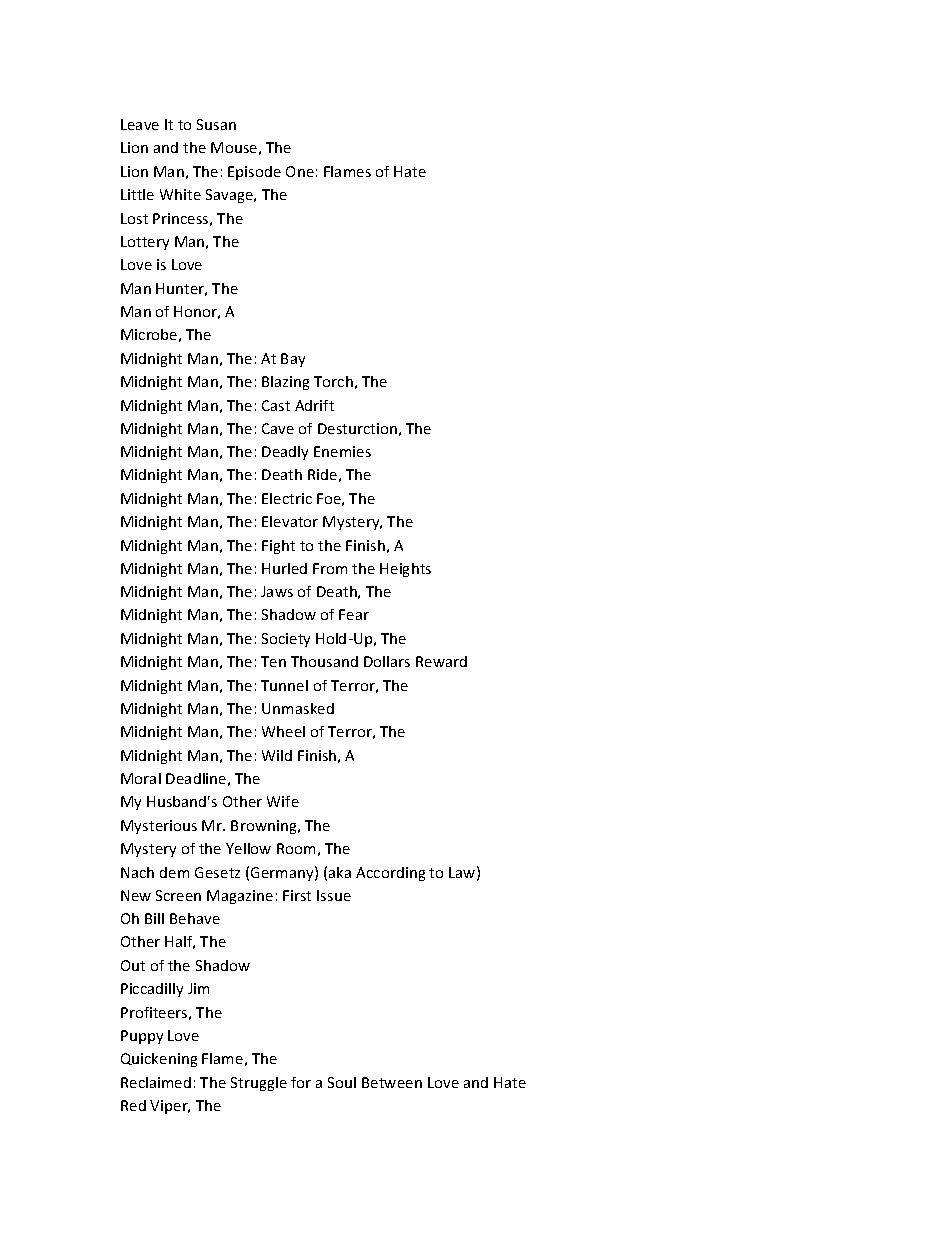 Image resolution: width=952 pixels, height=1233 pixels. What do you see at coordinates (278, 428) in the screenshot?
I see `Cave` at bounding box center [278, 428].
